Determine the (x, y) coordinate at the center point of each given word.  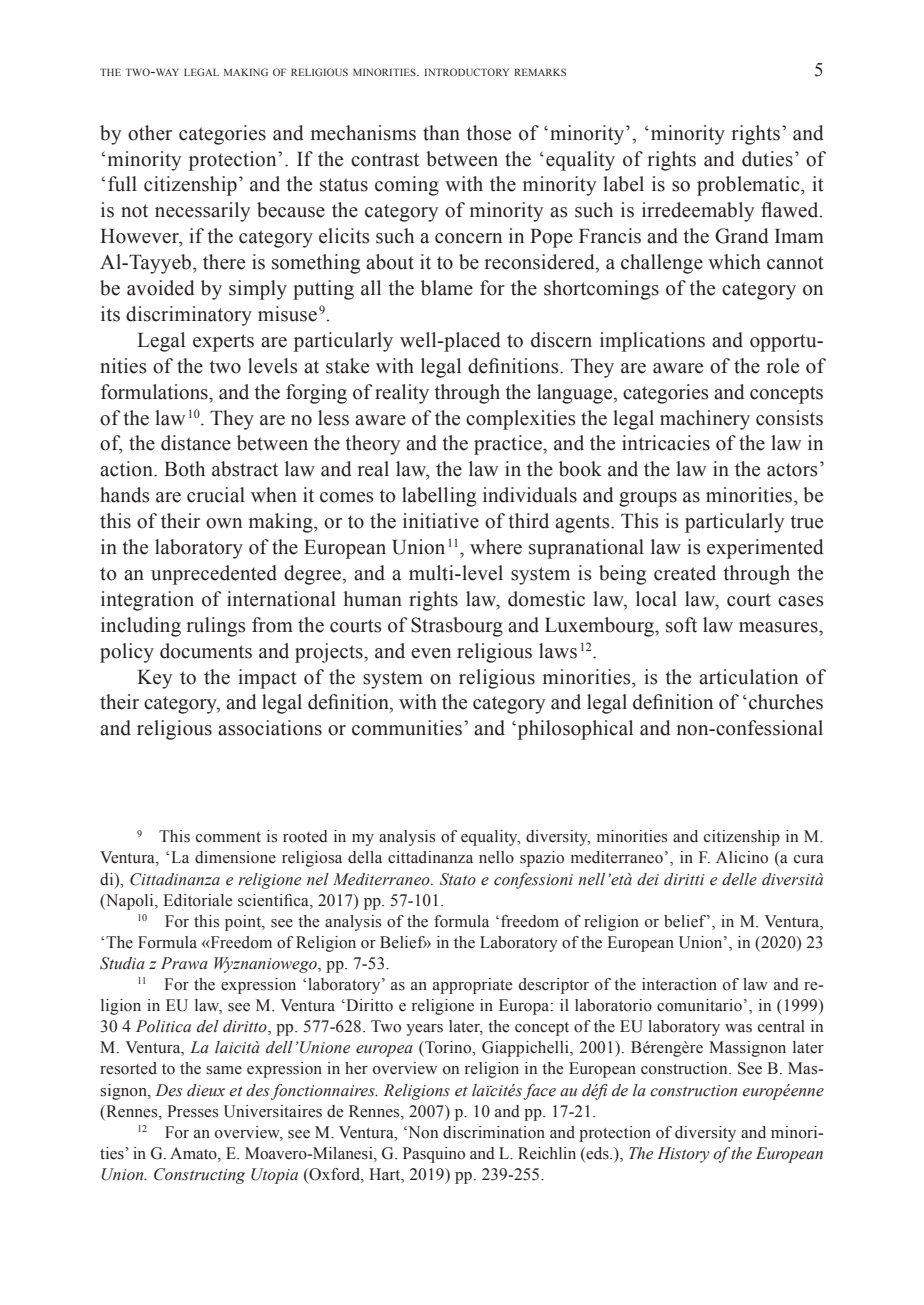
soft (681, 625)
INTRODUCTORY (466, 72)
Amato (194, 1154)
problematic (749, 186)
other (150, 133)
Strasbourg (457, 627)
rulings (216, 627)
